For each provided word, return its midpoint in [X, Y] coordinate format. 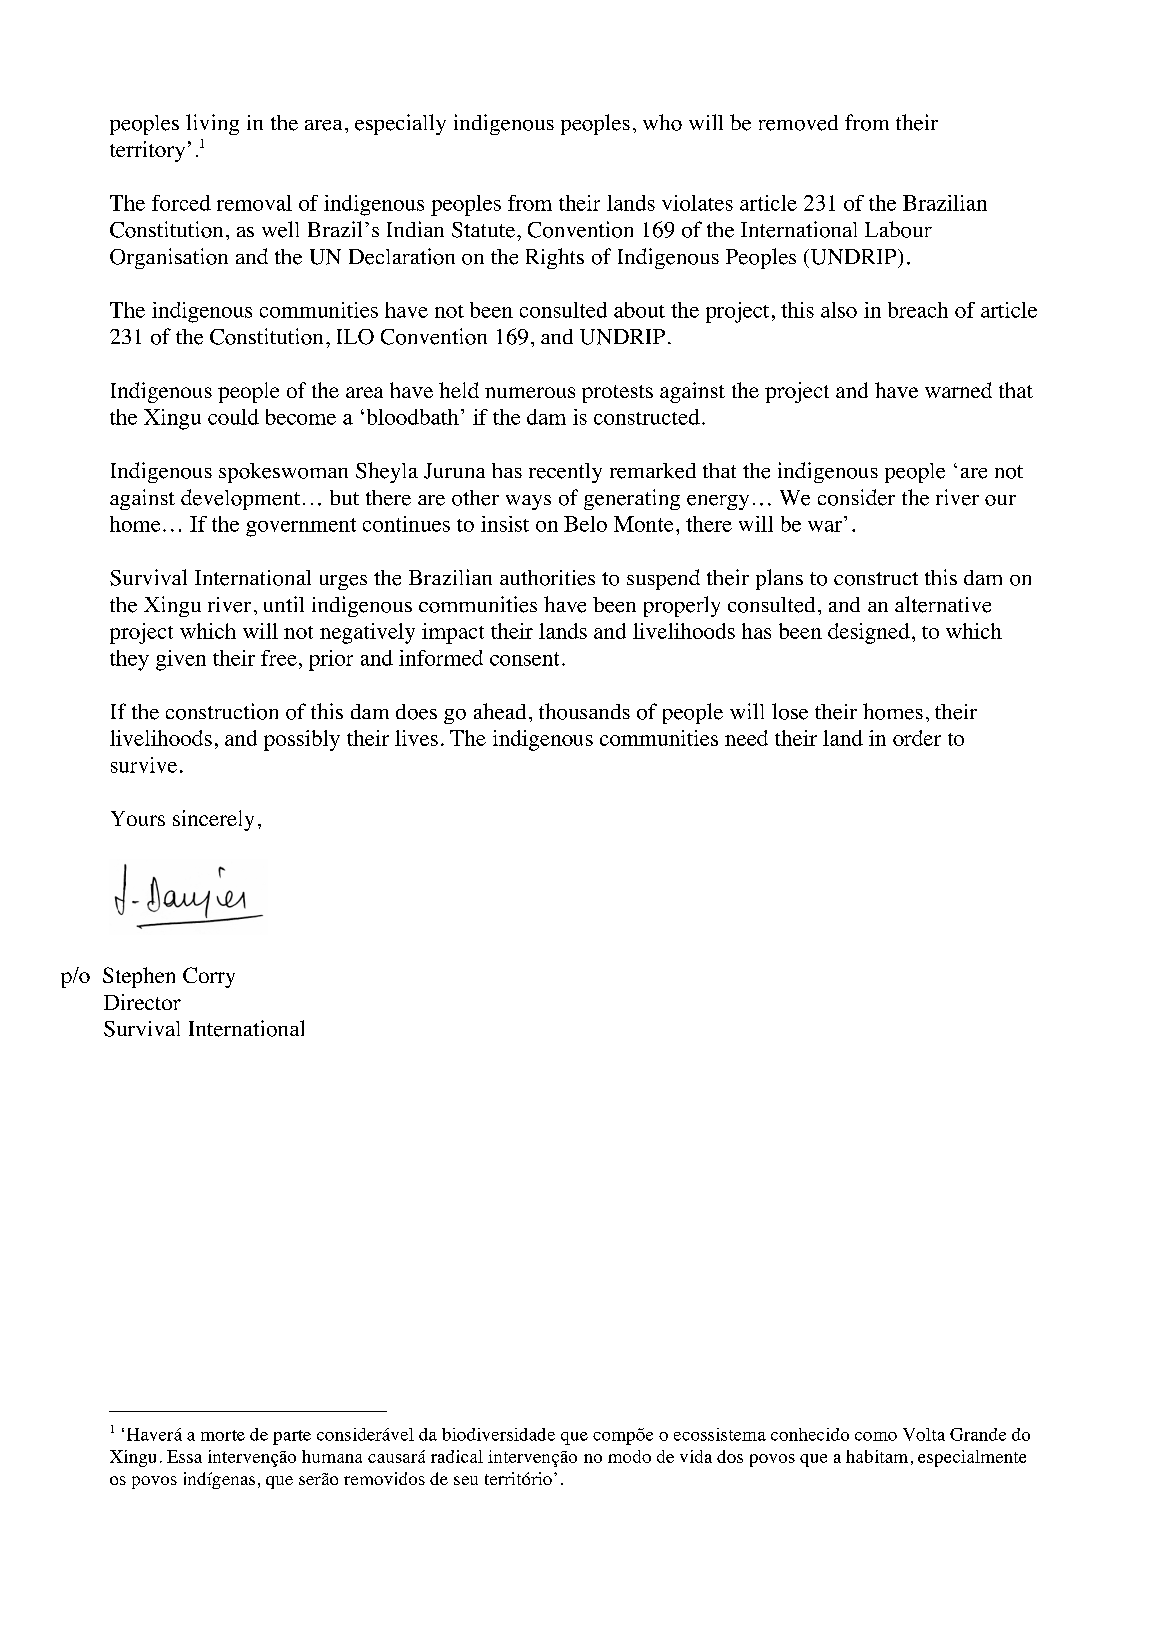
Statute [483, 230]
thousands [584, 711]
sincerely [213, 820]
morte [223, 1435]
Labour [898, 229]
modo [629, 1456]
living [212, 124]
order [917, 738]
